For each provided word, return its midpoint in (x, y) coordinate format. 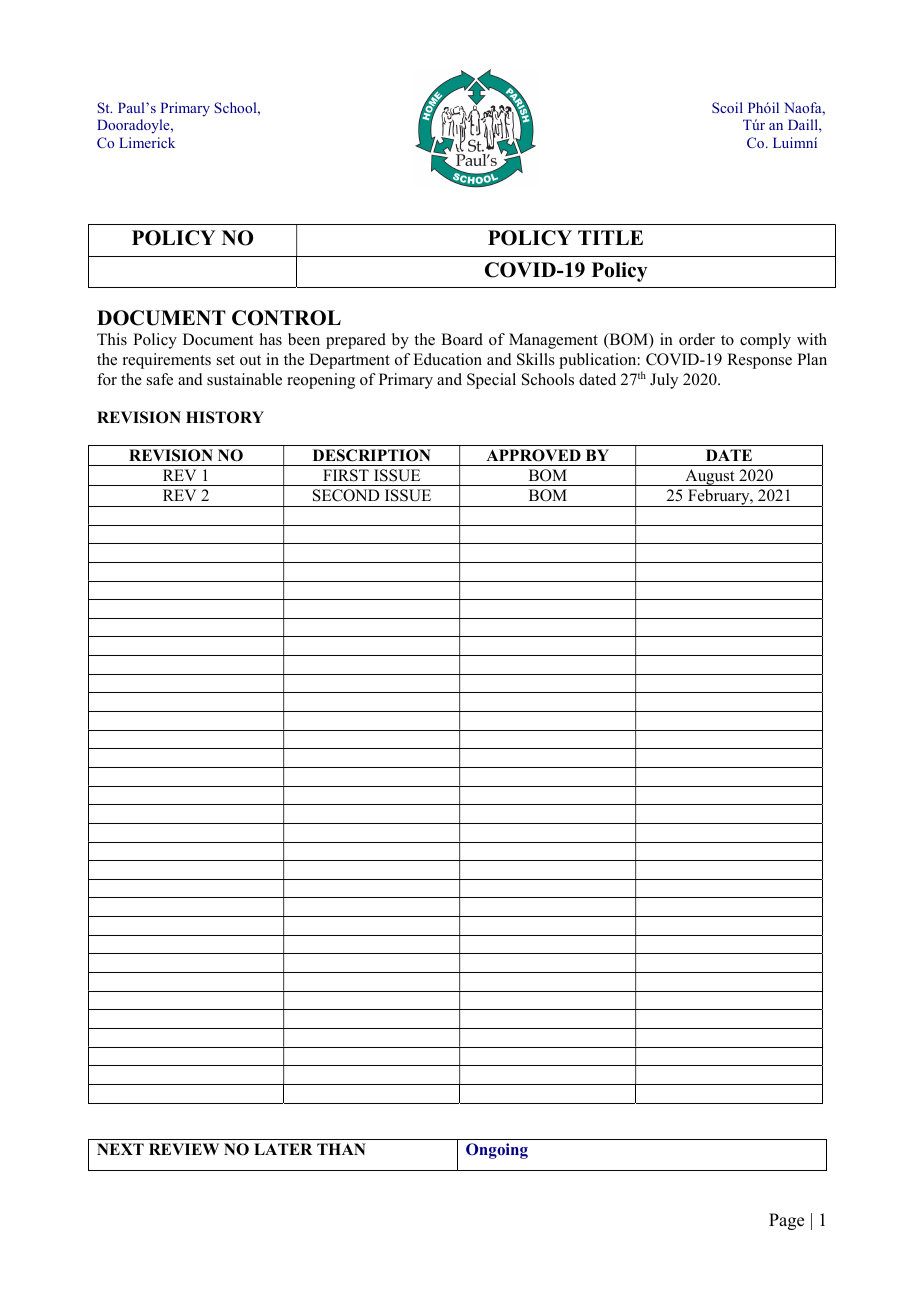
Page (786, 1221)
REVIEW (184, 1149)
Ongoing (497, 1151)
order (697, 339)
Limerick (147, 142)
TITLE (610, 237)
